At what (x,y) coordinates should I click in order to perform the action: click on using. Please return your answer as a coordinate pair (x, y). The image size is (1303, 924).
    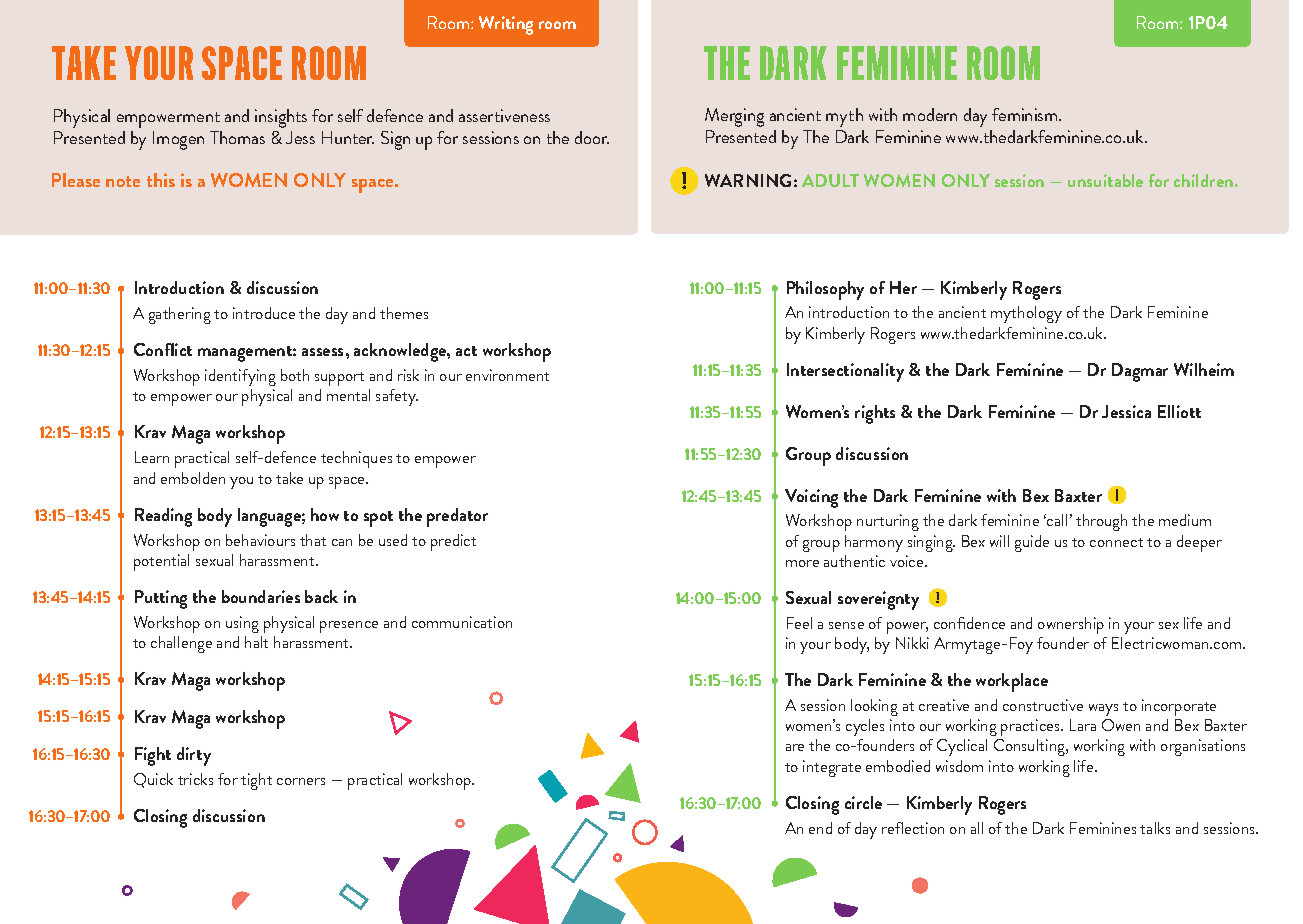
    Looking at the image, I should click on (242, 624).
